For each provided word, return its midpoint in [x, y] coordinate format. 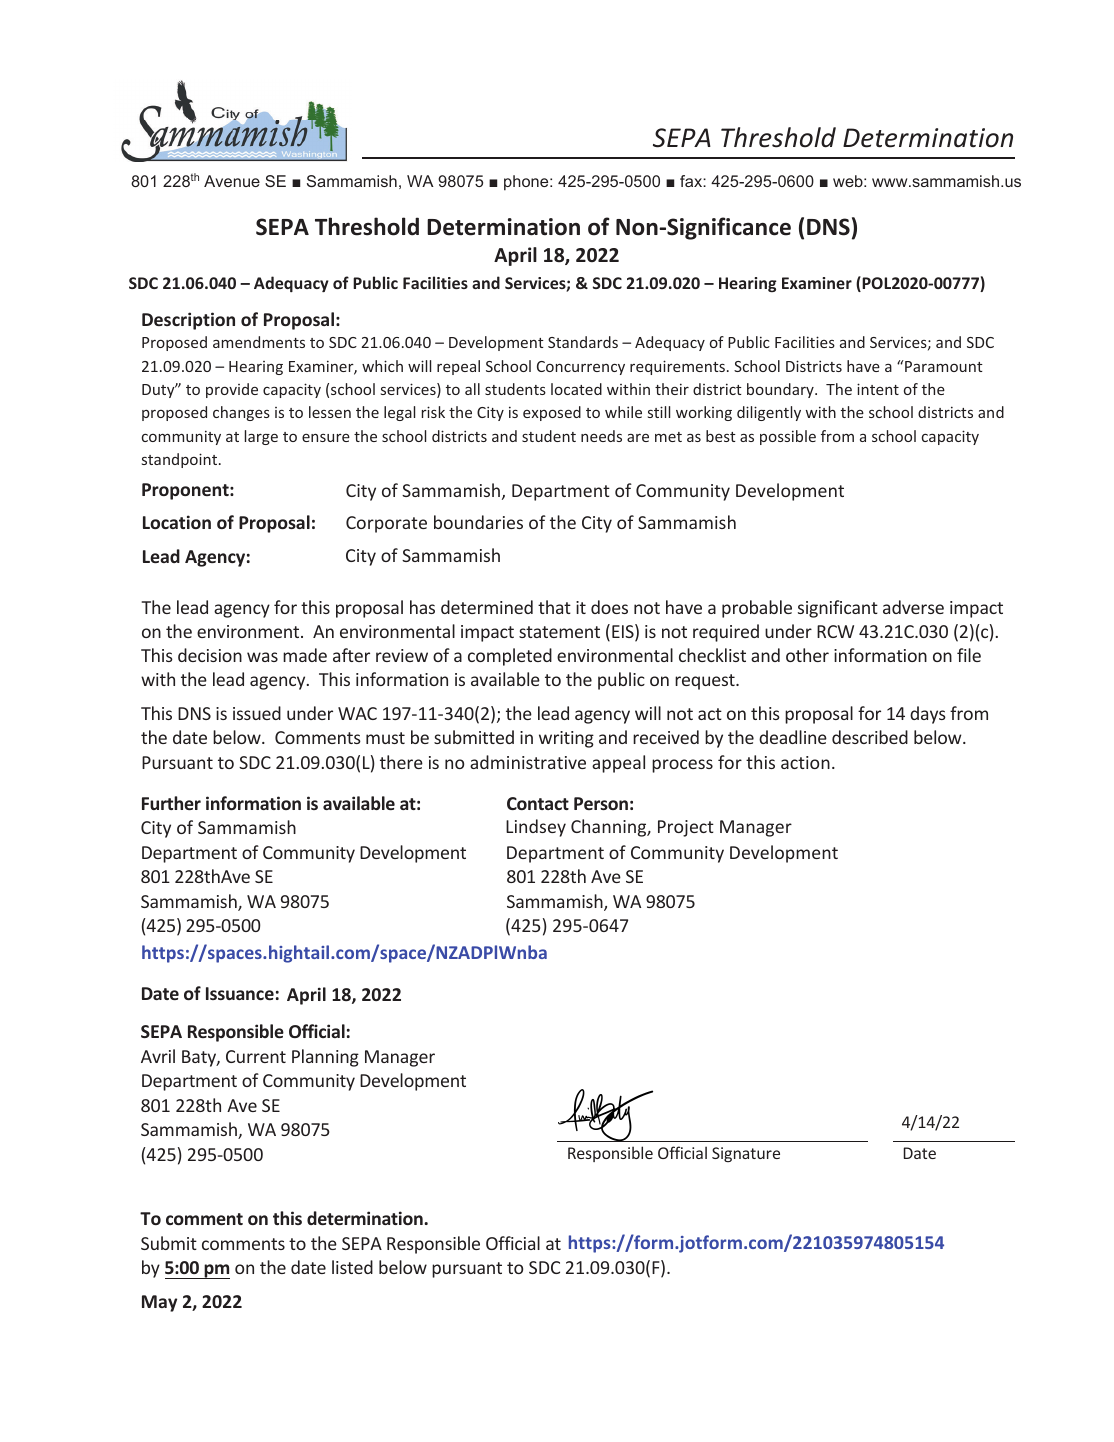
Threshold [367, 226]
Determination [503, 227]
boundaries [478, 522]
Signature [746, 1154]
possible [788, 437]
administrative [528, 762]
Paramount [943, 366]
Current [256, 1056]
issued [257, 713]
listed [352, 1267]
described [870, 737]
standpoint [181, 460]
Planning [325, 1058]
